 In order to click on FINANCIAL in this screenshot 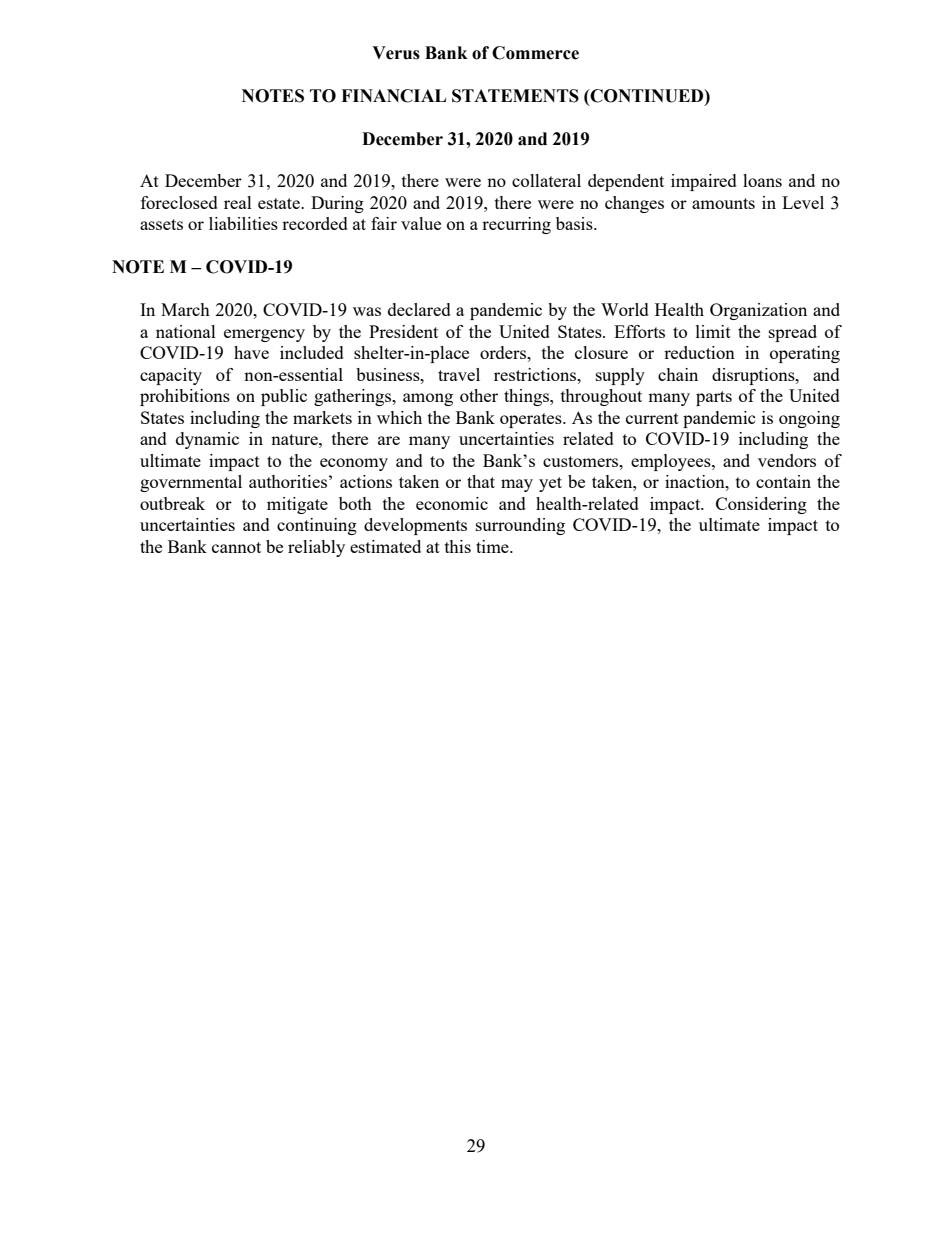, I will do `click(393, 96)`.
